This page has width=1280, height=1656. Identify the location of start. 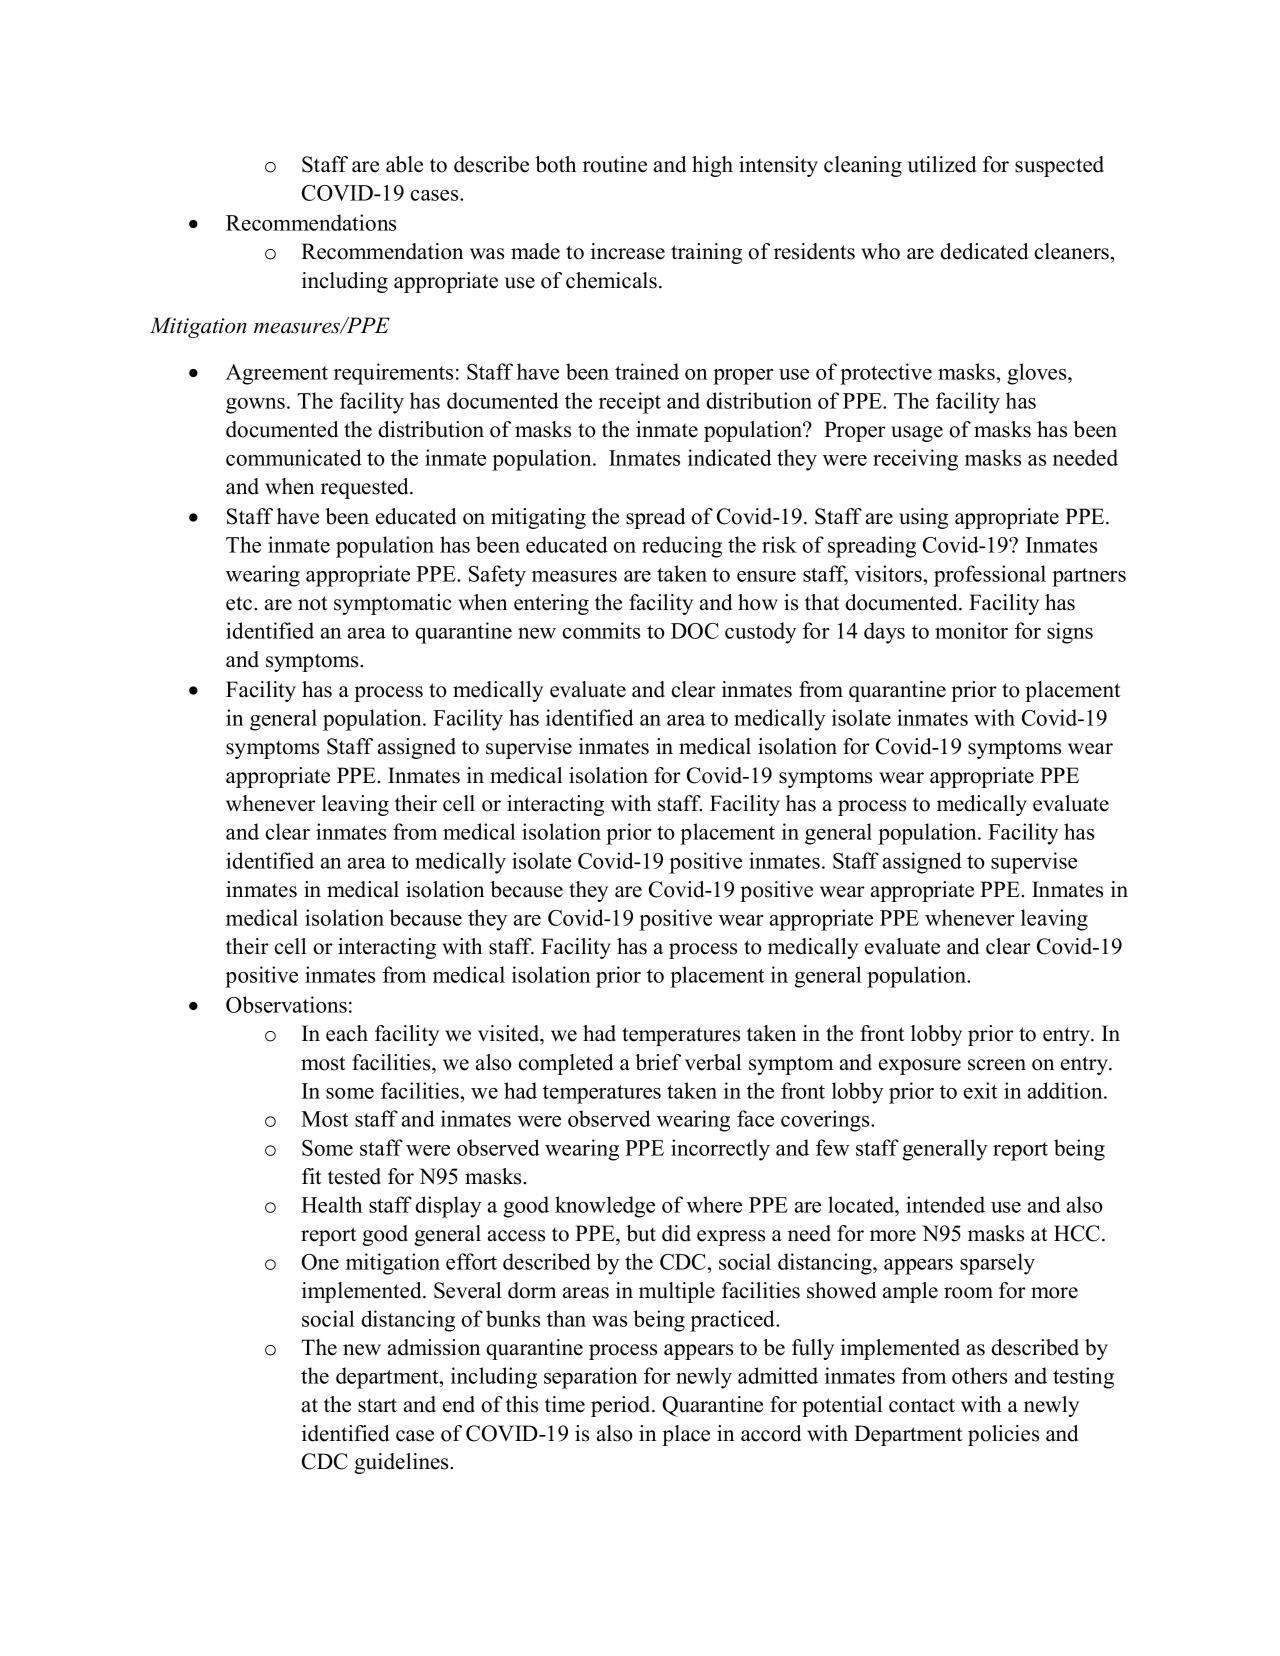
(377, 1405).
